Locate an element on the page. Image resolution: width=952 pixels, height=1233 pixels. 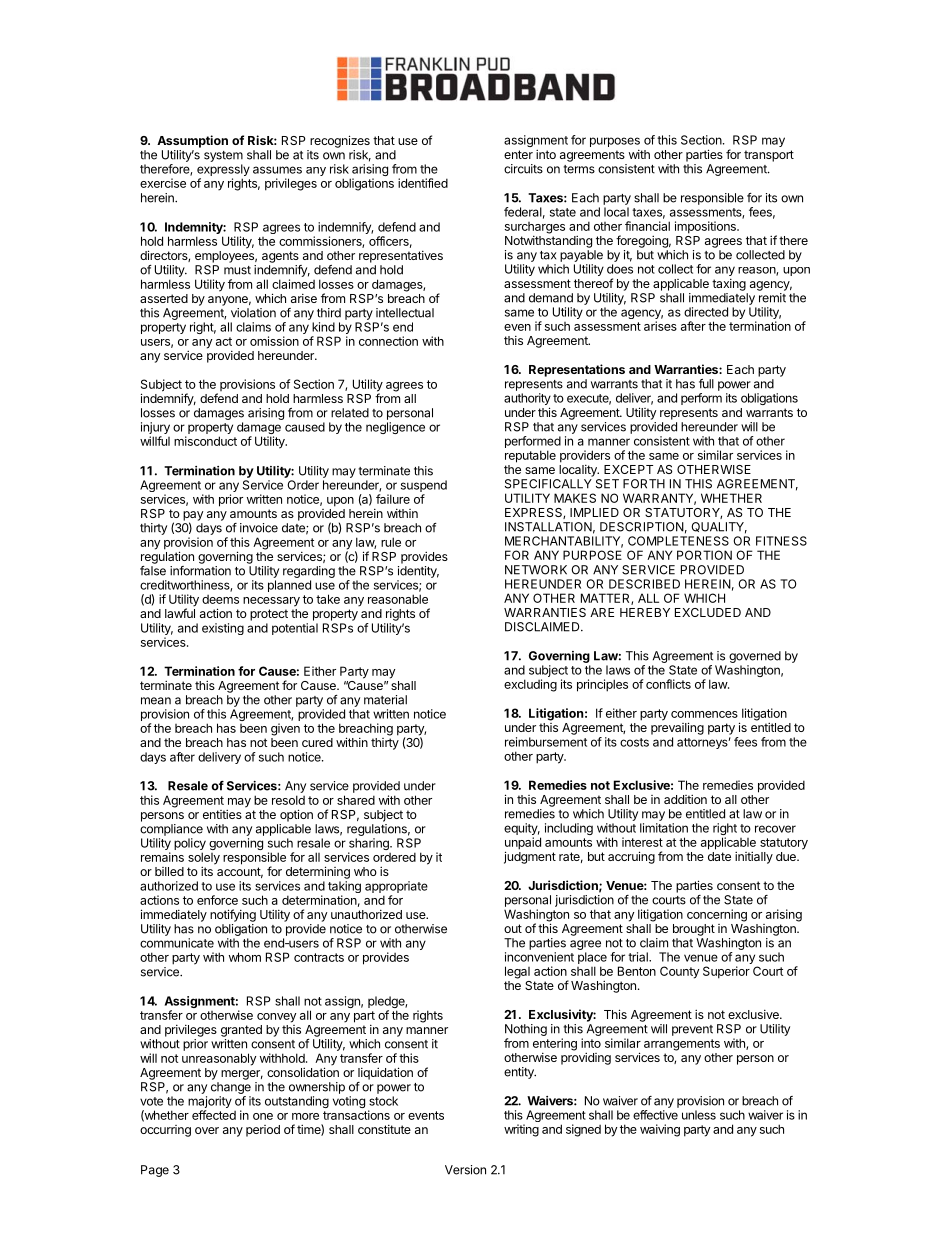
system is located at coordinates (223, 156).
